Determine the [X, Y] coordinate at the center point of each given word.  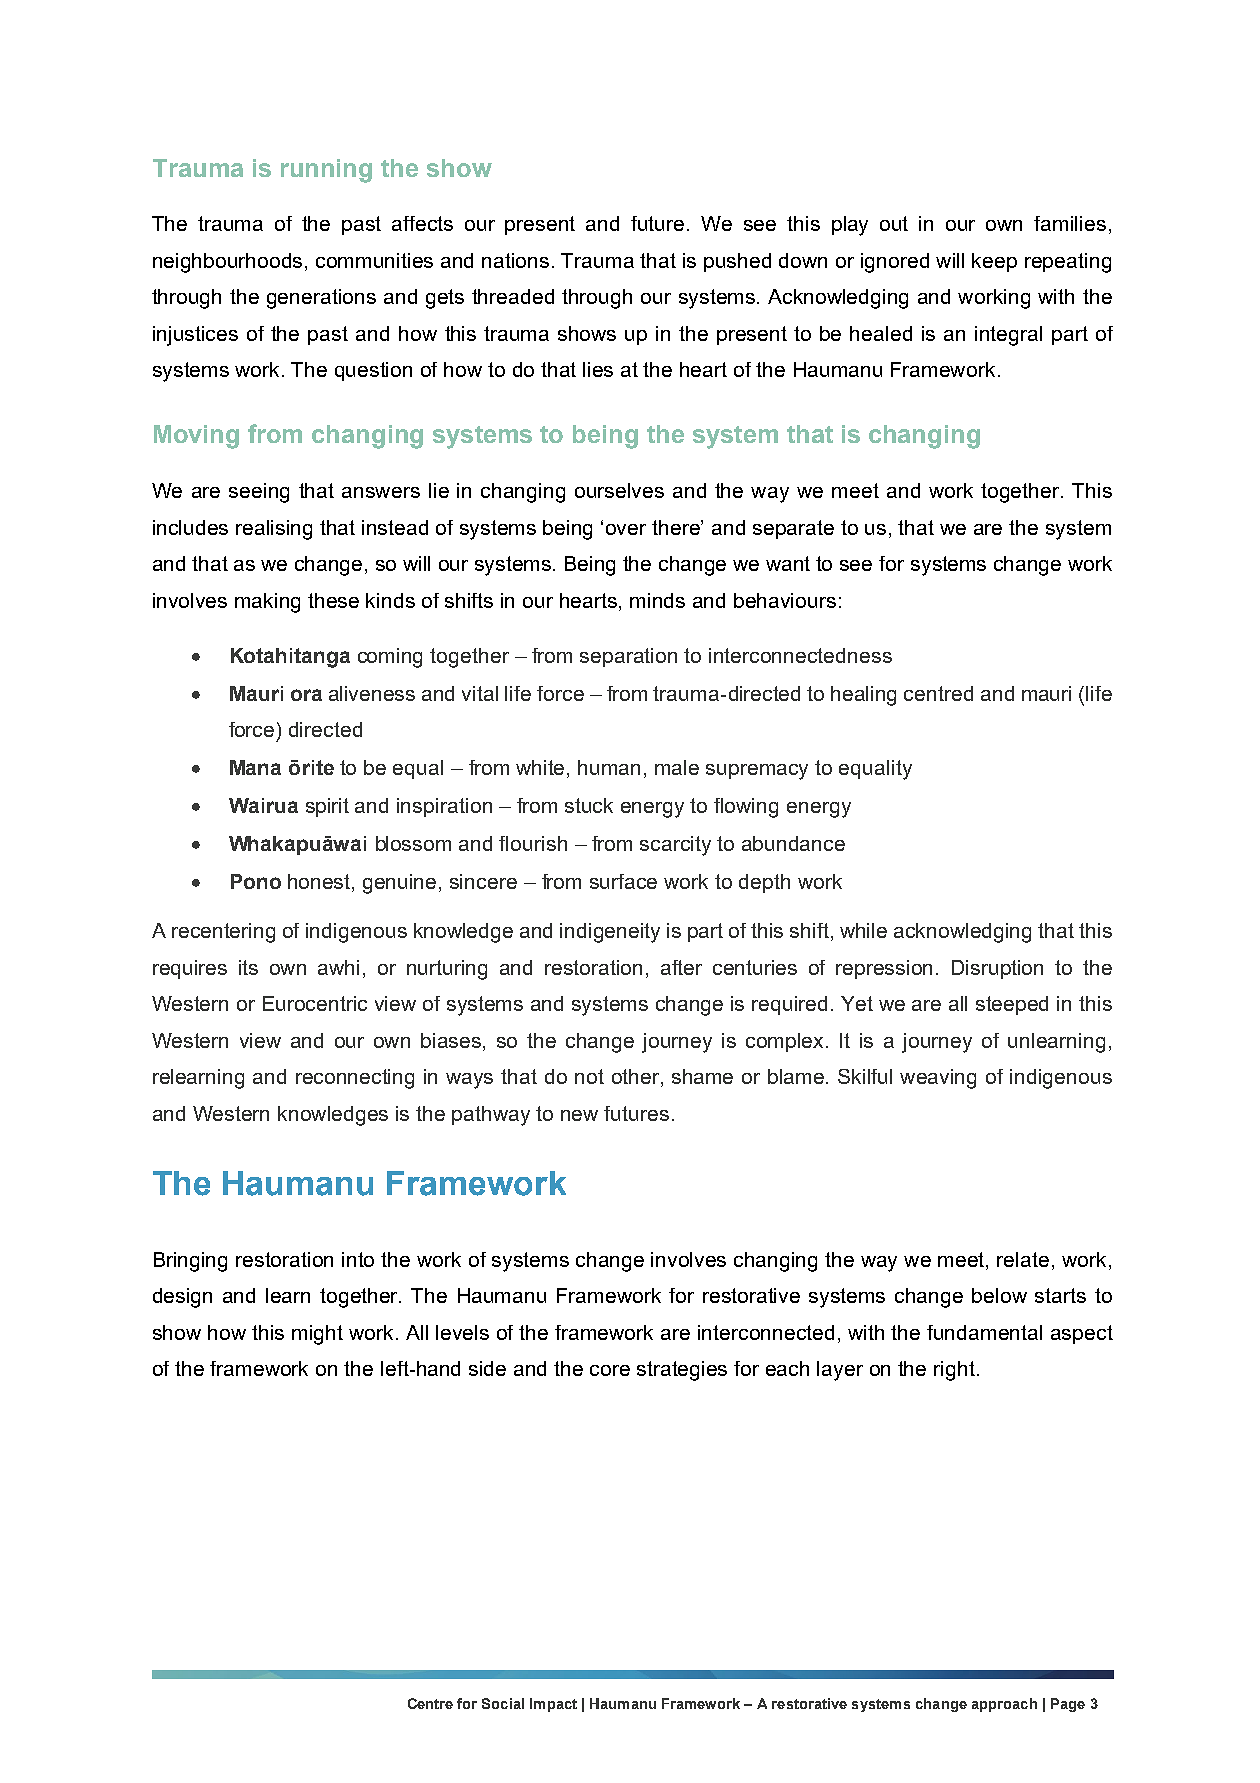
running [326, 171]
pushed [737, 262]
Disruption [997, 969]
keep [994, 262]
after [681, 967]
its [248, 967]
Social [503, 1703]
